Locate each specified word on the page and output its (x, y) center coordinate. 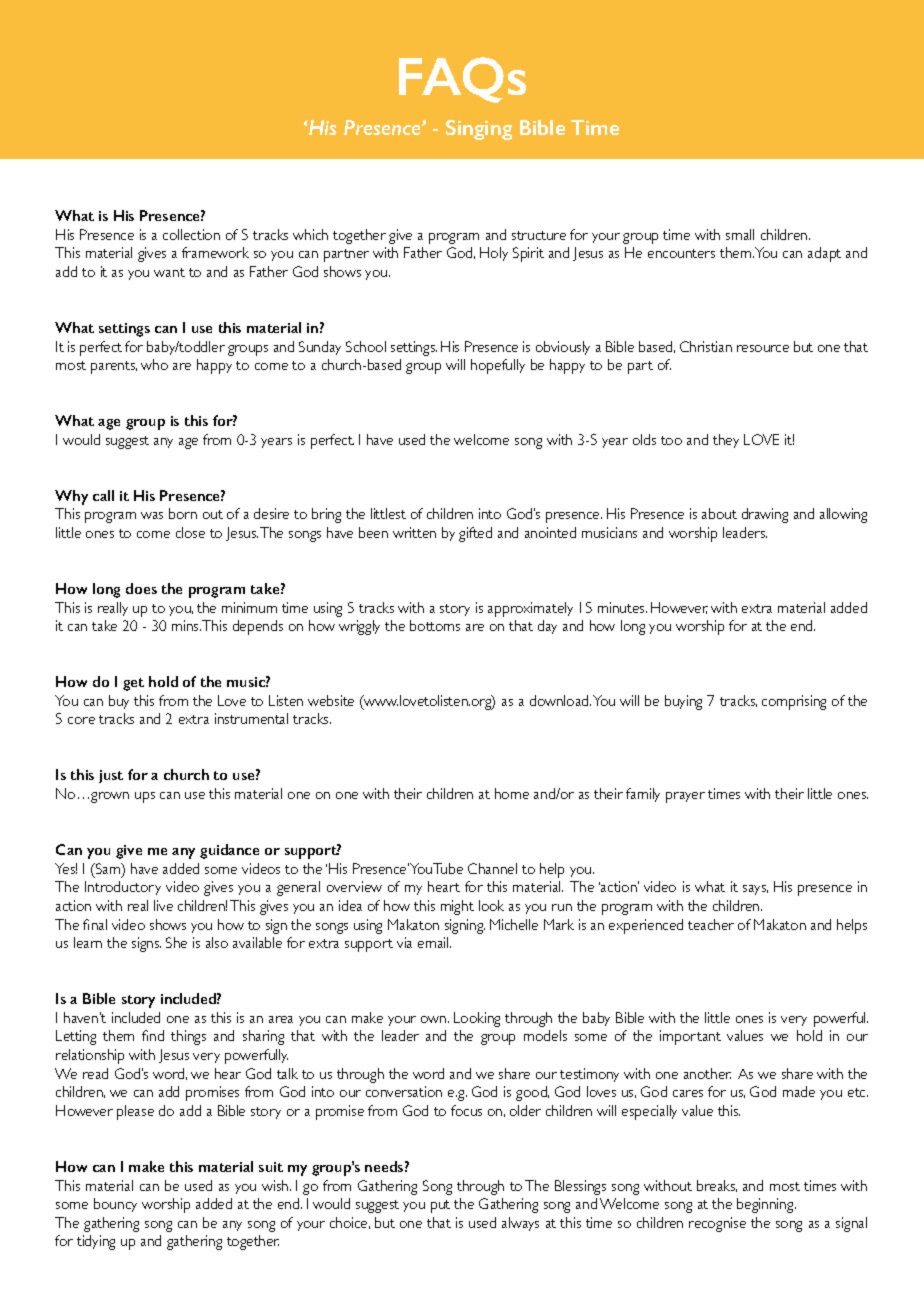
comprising (794, 702)
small (740, 234)
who (154, 364)
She (176, 942)
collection (191, 234)
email (434, 942)
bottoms (435, 625)
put (440, 1206)
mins (186, 625)
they (726, 441)
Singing (479, 130)
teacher (711, 924)
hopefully (498, 366)
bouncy (115, 1205)
